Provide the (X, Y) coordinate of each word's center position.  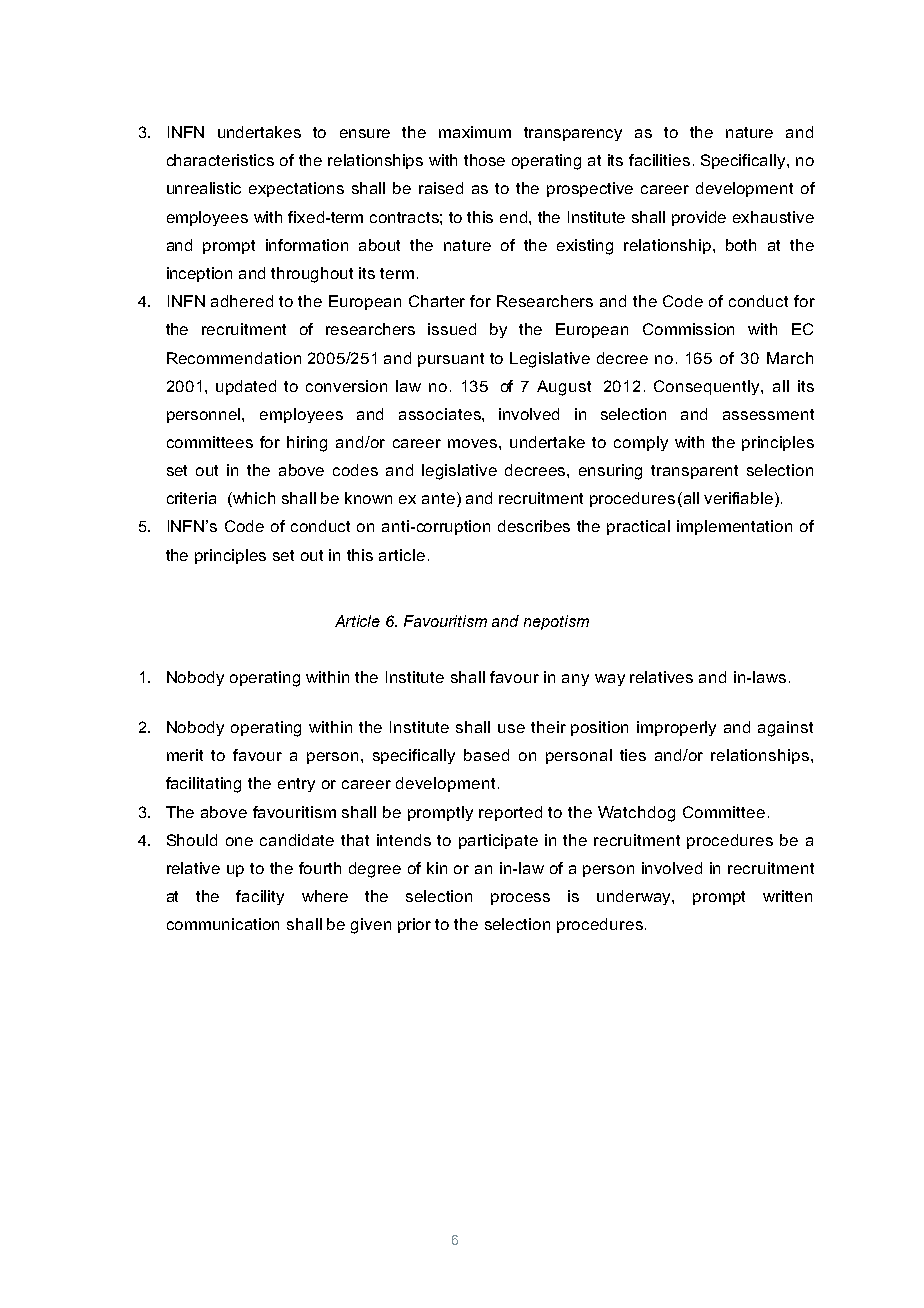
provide (699, 218)
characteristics (220, 160)
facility (260, 897)
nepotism (556, 622)
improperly (676, 728)
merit (185, 755)
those (484, 160)
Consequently (708, 387)
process (520, 899)
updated (246, 387)
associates (441, 414)
